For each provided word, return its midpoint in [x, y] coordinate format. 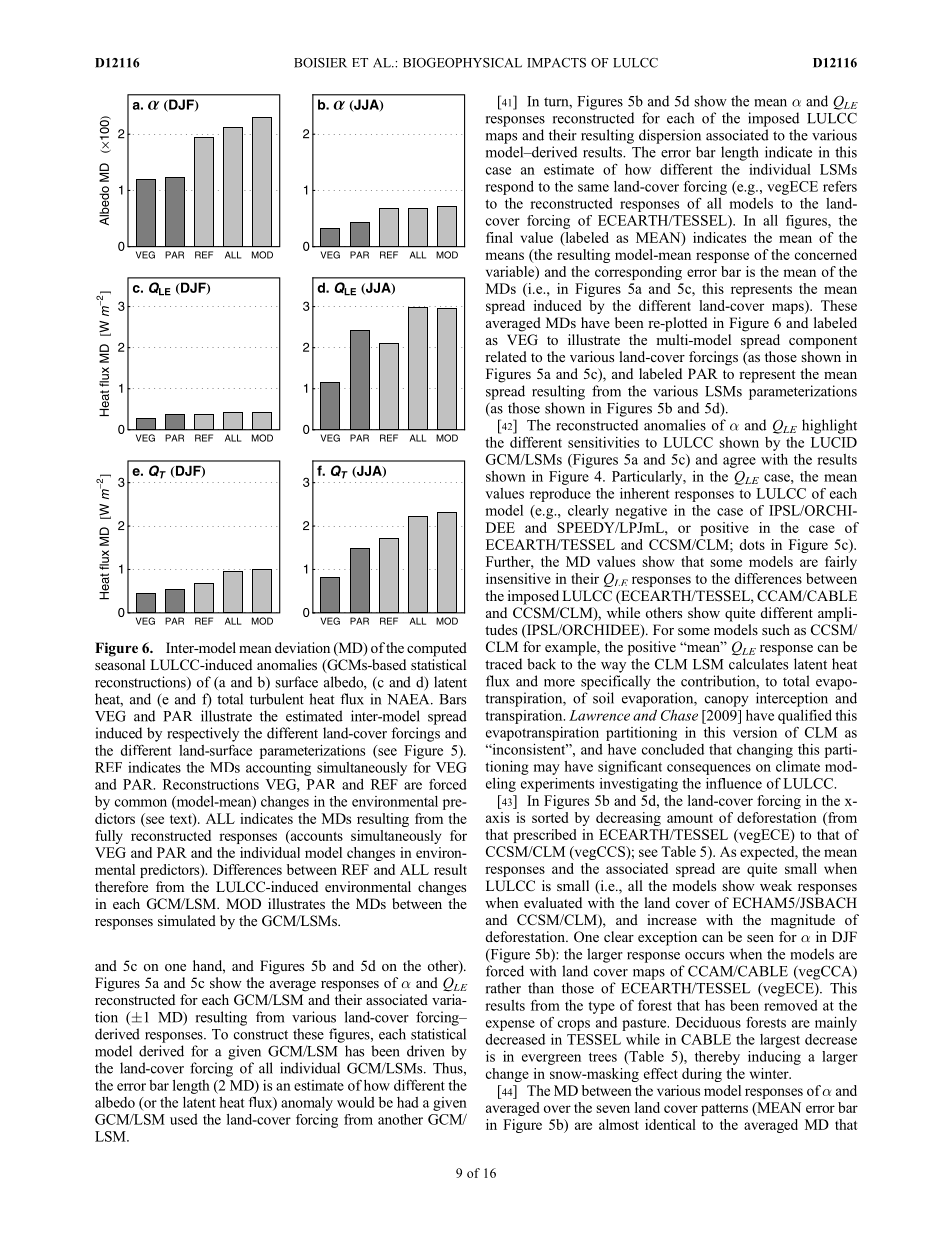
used [184, 1119]
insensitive [518, 578]
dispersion [670, 136]
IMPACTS [556, 63]
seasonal [120, 664]
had [408, 1102]
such [776, 629]
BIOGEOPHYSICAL [462, 63]
